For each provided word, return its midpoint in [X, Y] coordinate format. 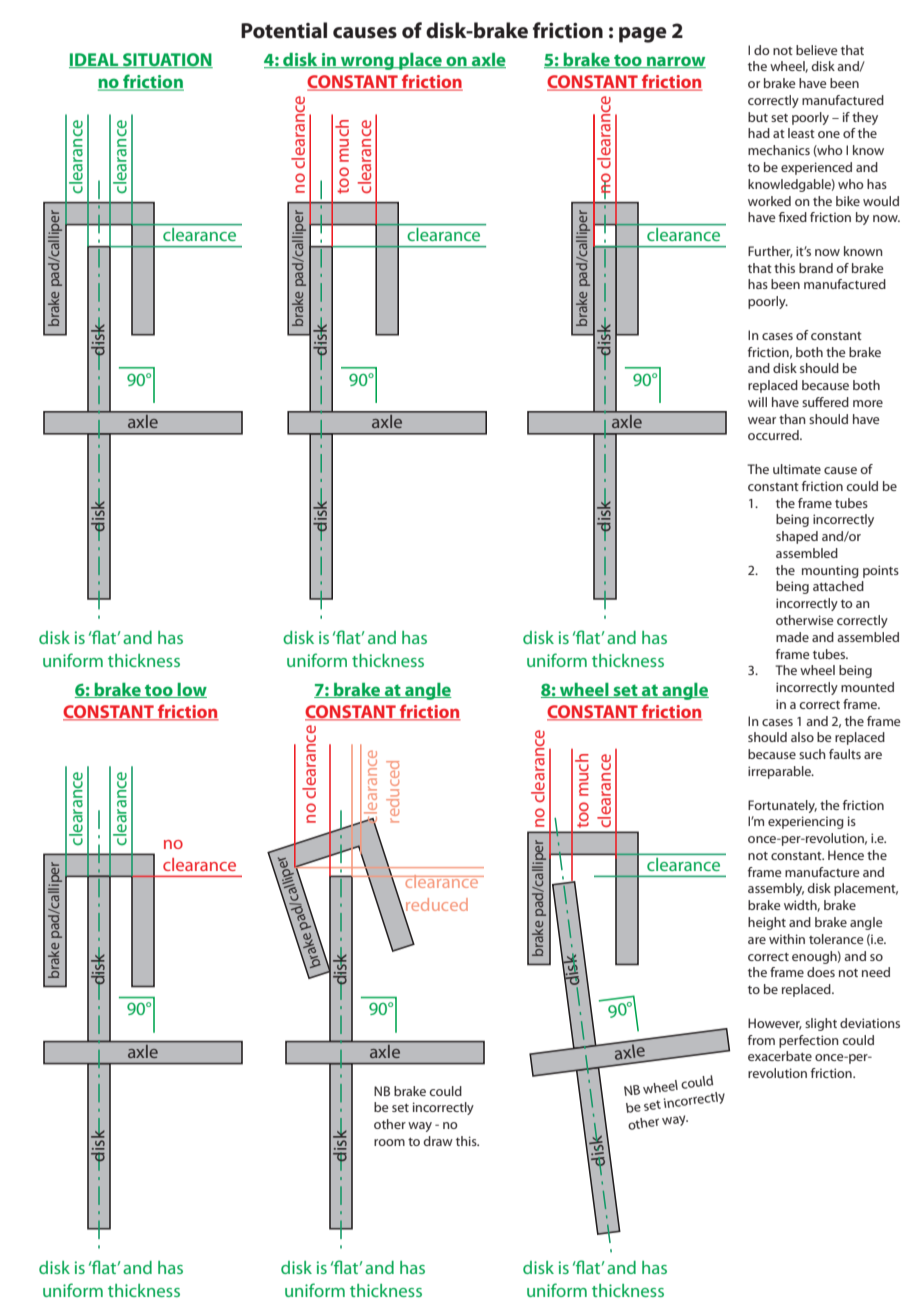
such [812, 754]
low [191, 690]
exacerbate [780, 1056]
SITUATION [167, 60]
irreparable [780, 772]
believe [816, 50]
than [792, 419]
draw [438, 1141]
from [761, 1040]
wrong [367, 63]
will [757, 402]
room [389, 1142]
